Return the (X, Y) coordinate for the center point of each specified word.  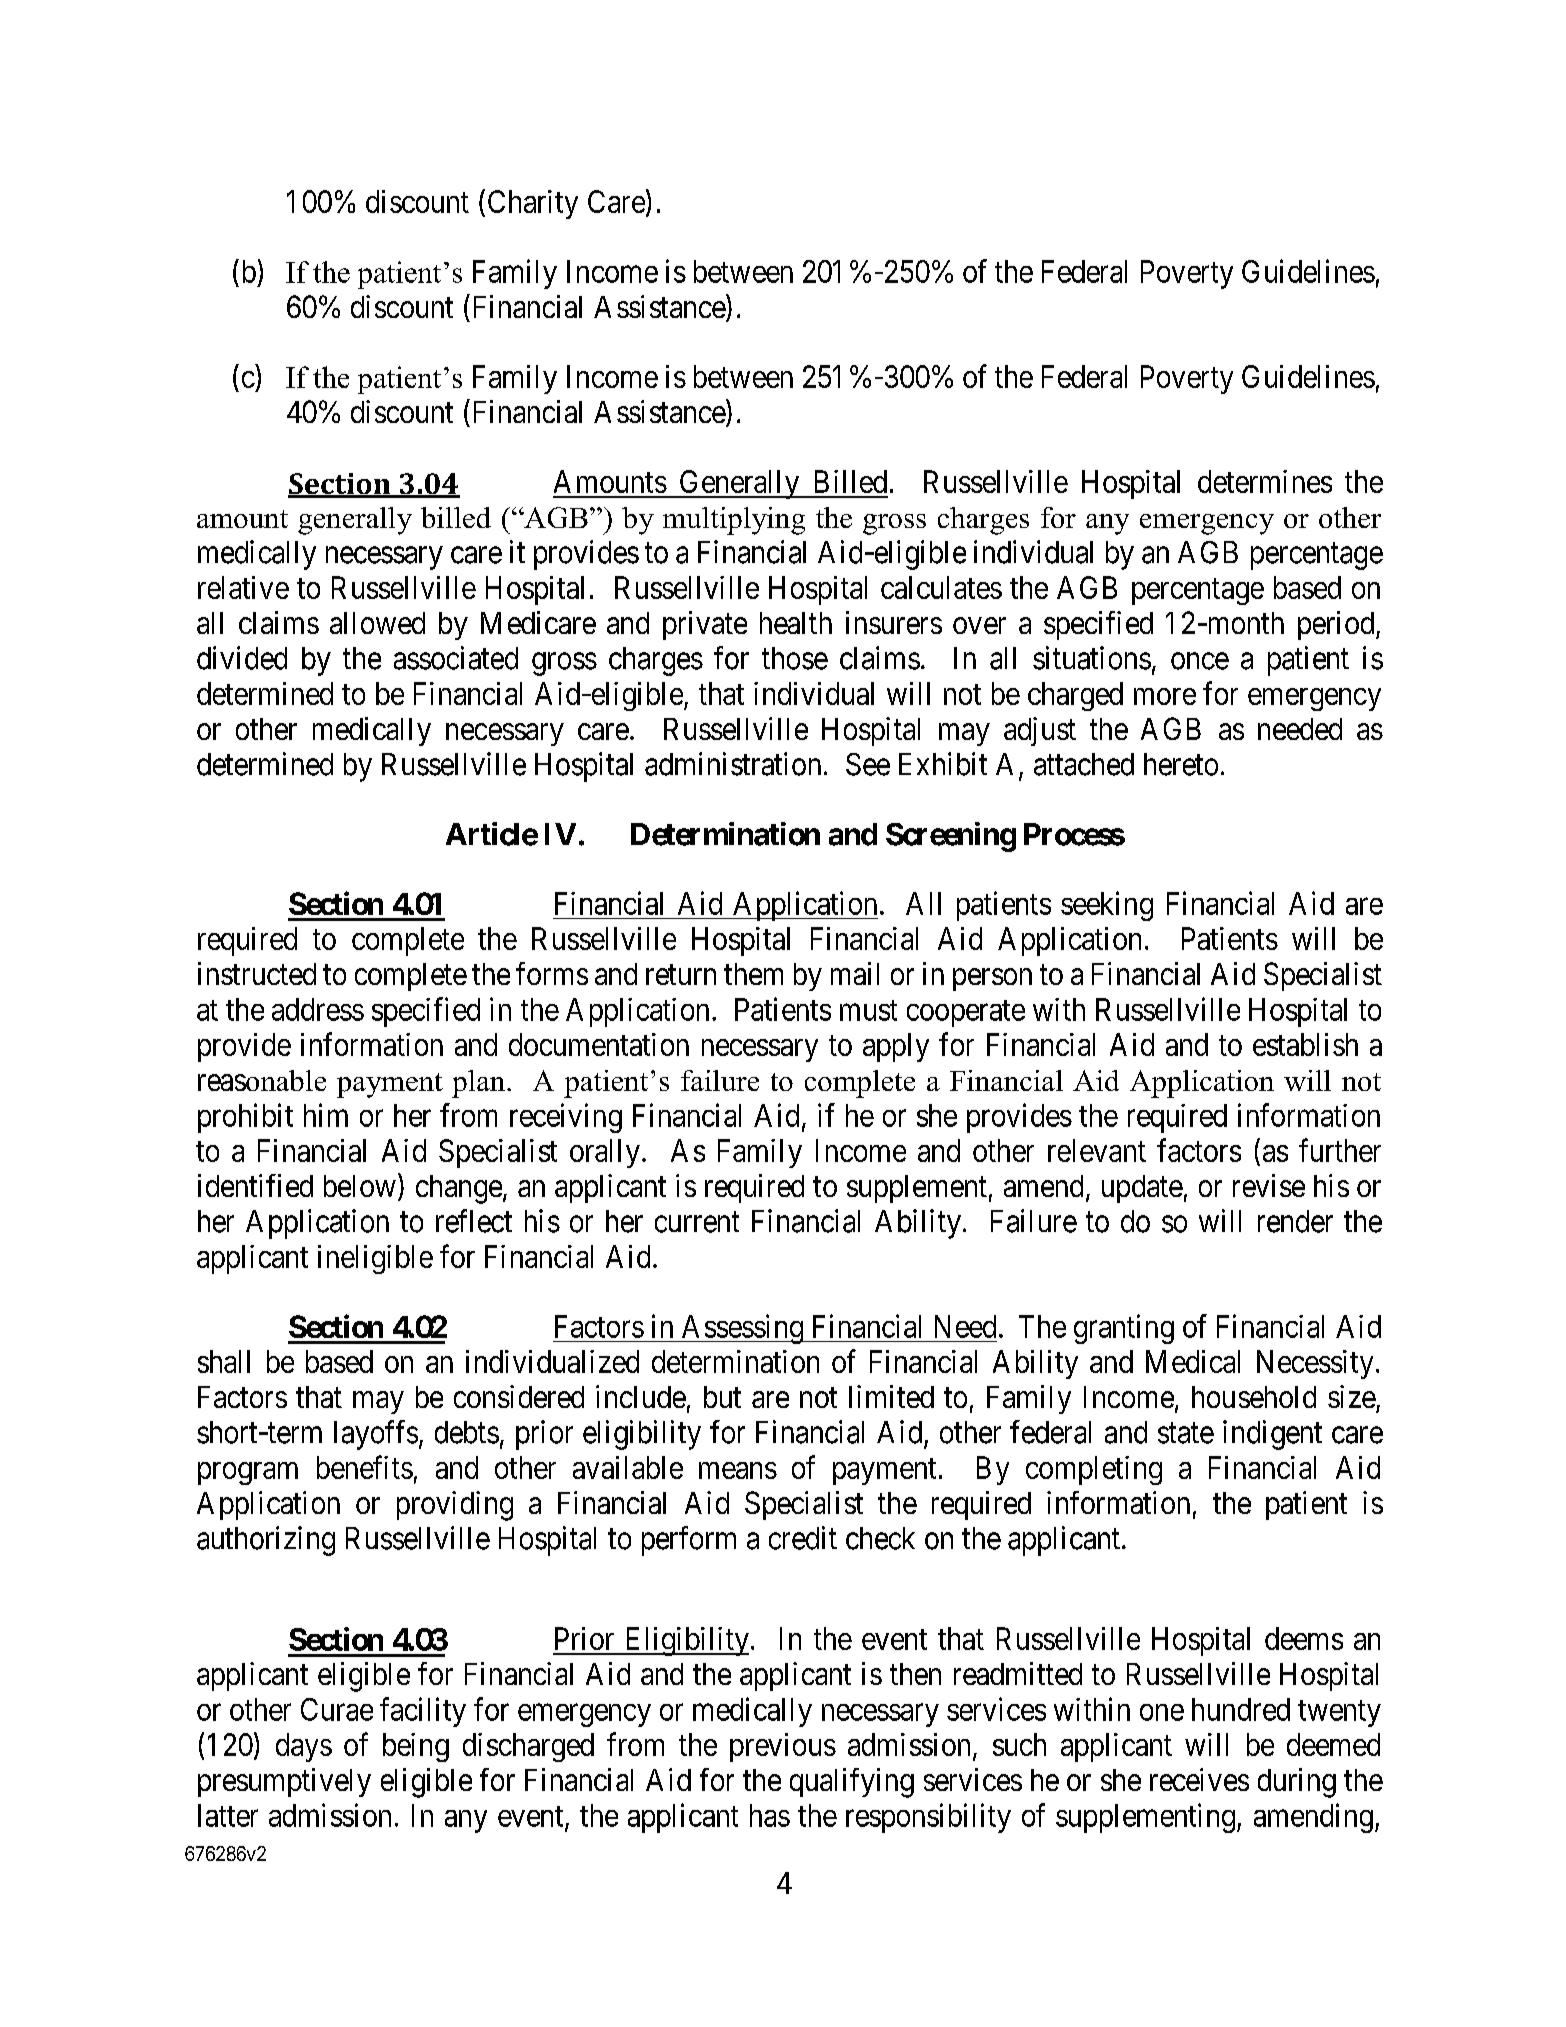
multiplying (734, 521)
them (753, 974)
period (1337, 625)
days (304, 1747)
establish (1305, 1044)
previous (783, 1747)
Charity (533, 204)
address (318, 1009)
